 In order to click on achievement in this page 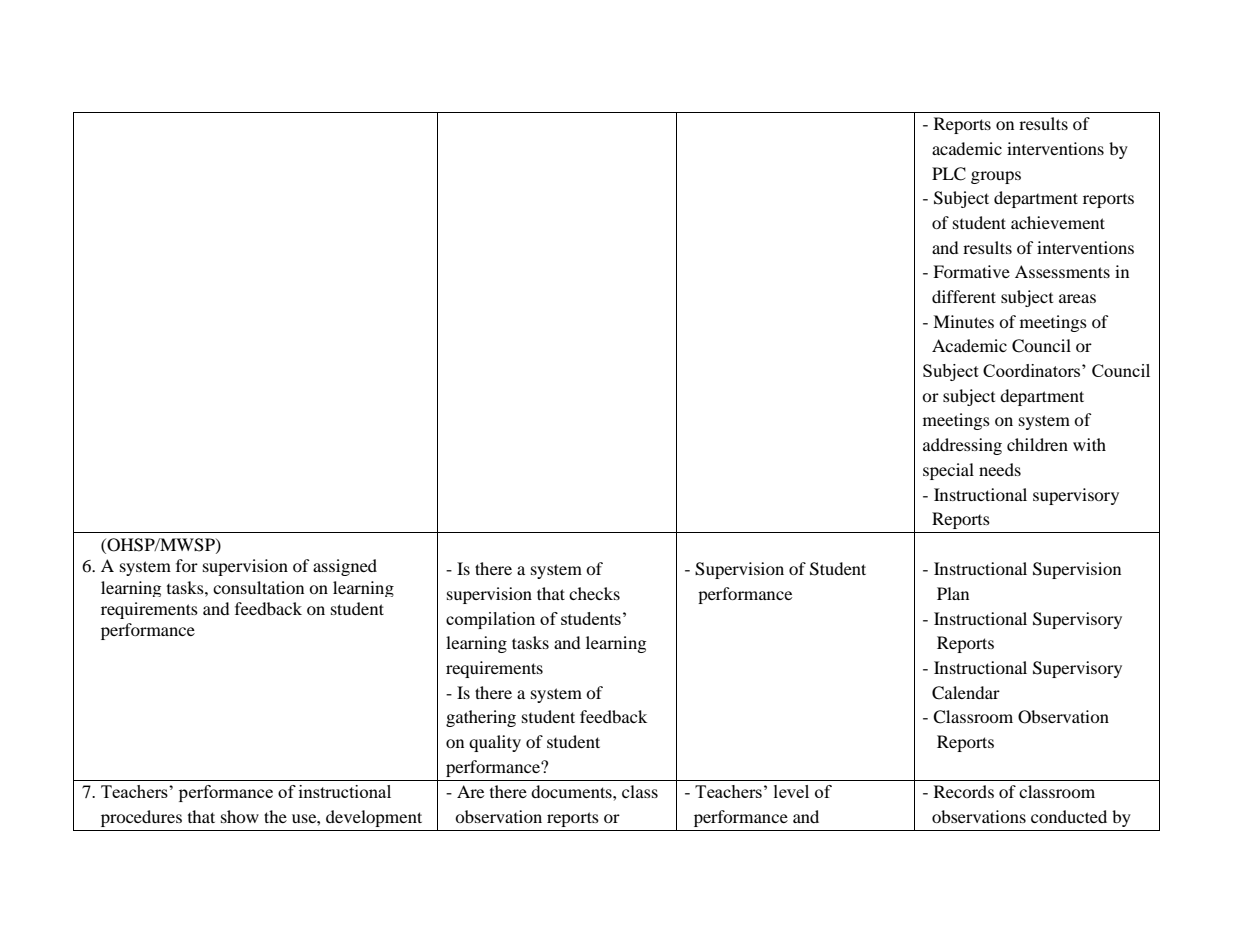, I will do `click(1058, 222)`.
